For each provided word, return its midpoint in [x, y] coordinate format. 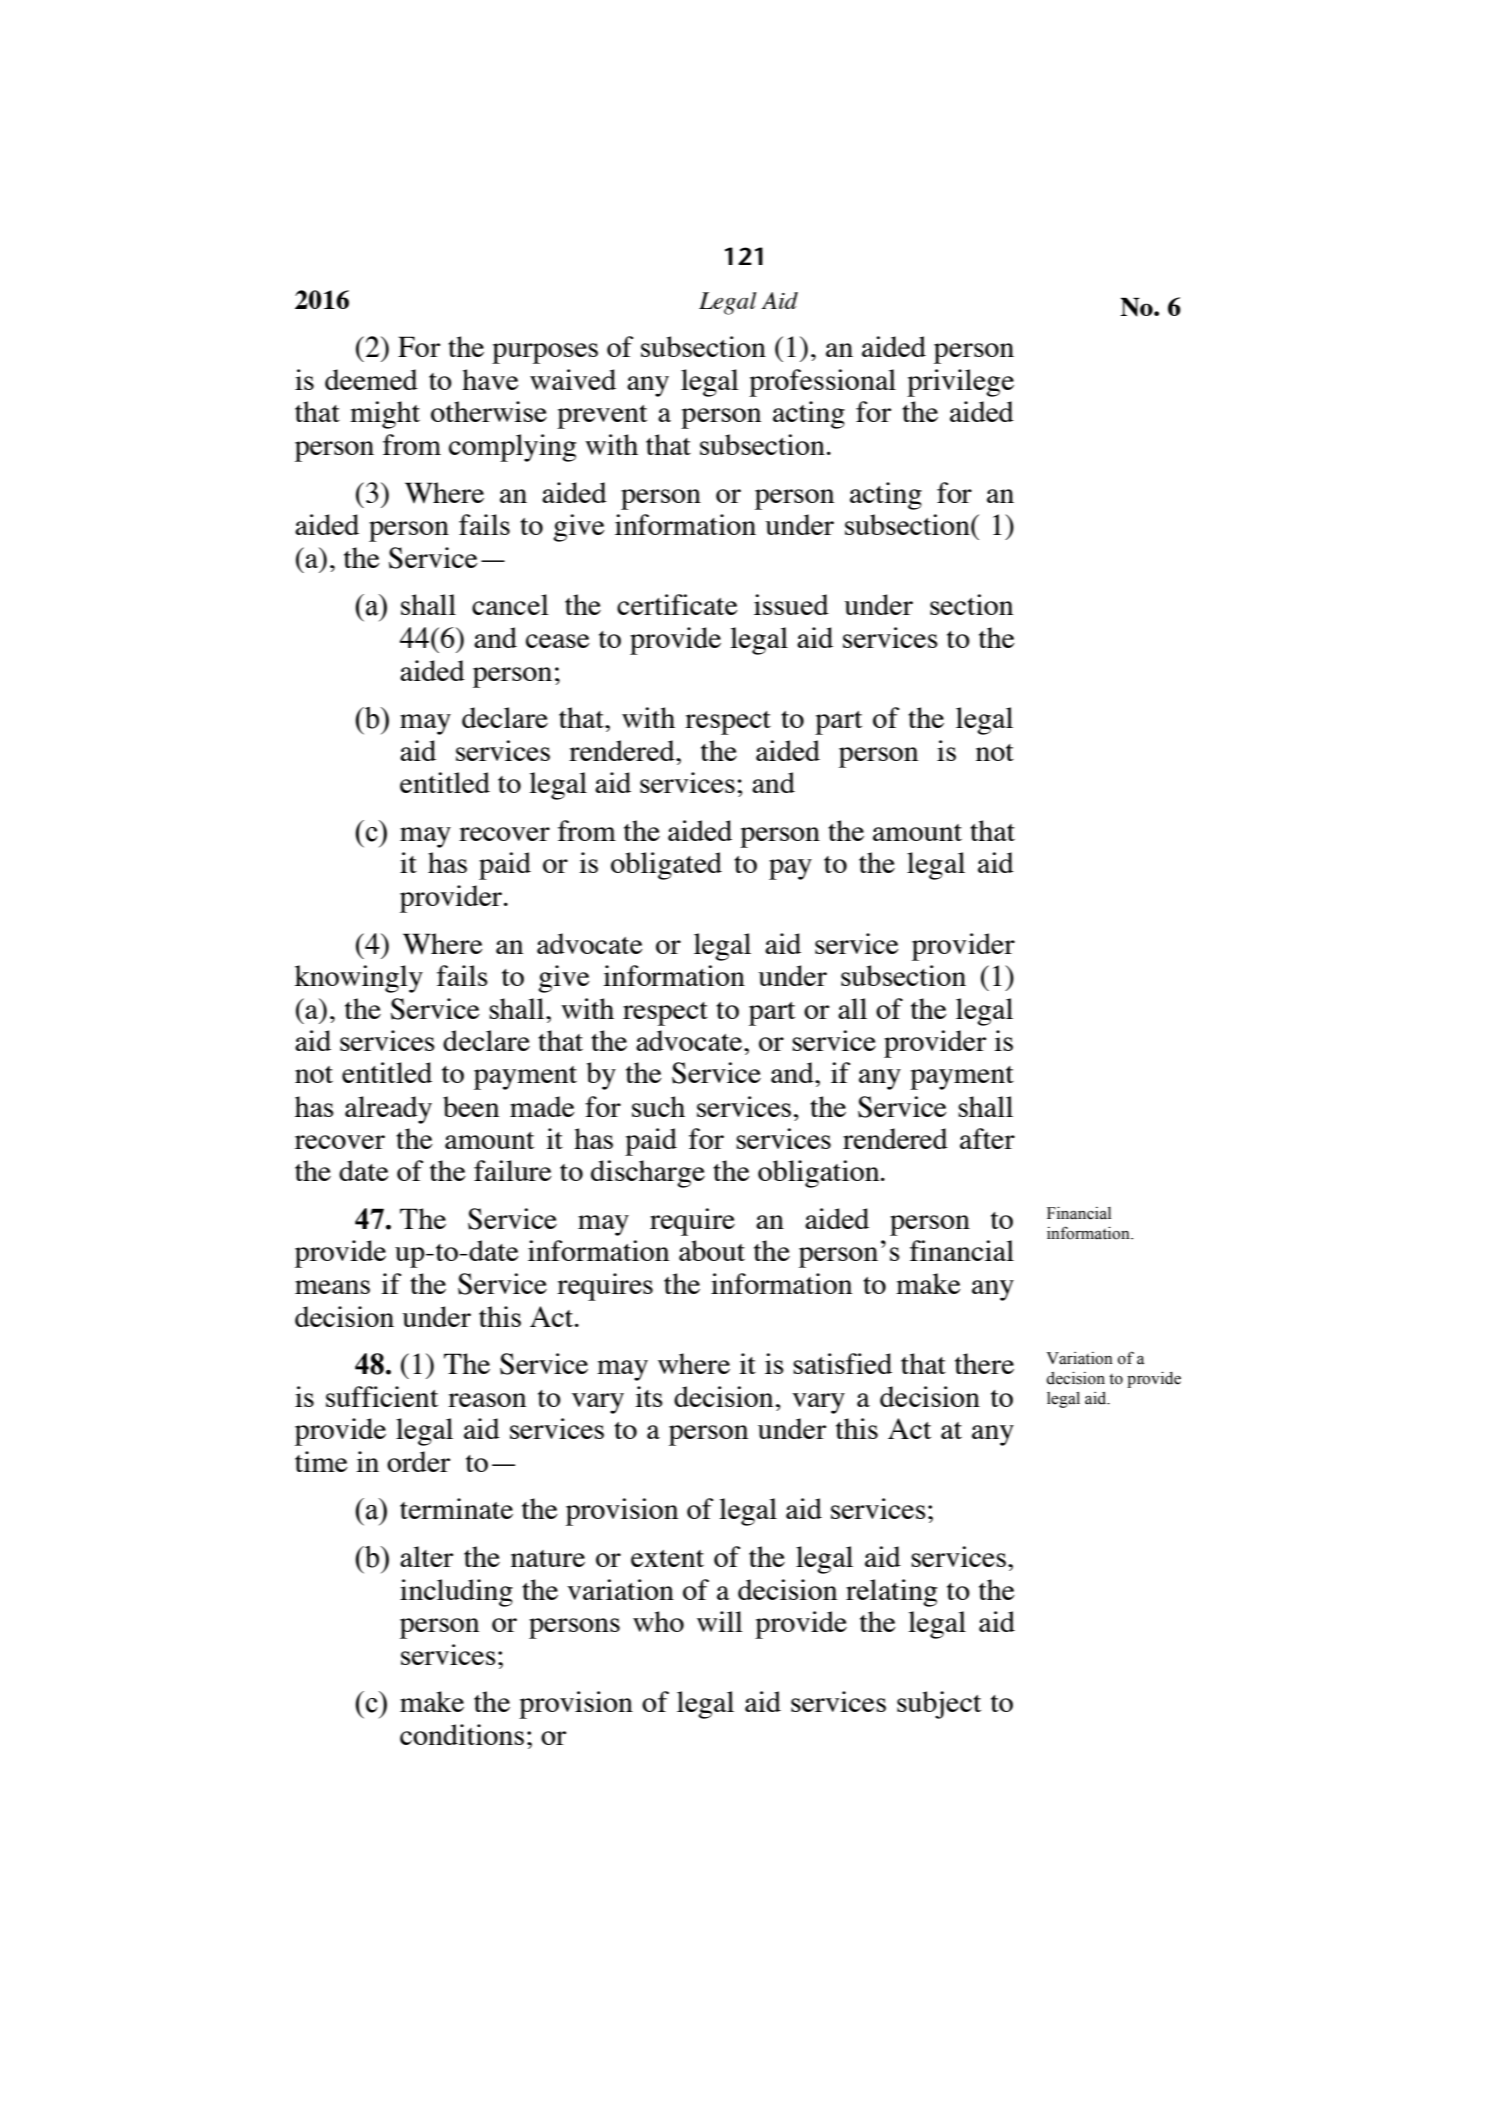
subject [939, 1705]
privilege [960, 383]
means [332, 1287]
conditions [462, 1734]
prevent [602, 417]
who [658, 1621]
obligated [666, 866]
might [385, 415]
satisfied [842, 1363]
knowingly [359, 979]
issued [791, 604]
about [712, 1250]
